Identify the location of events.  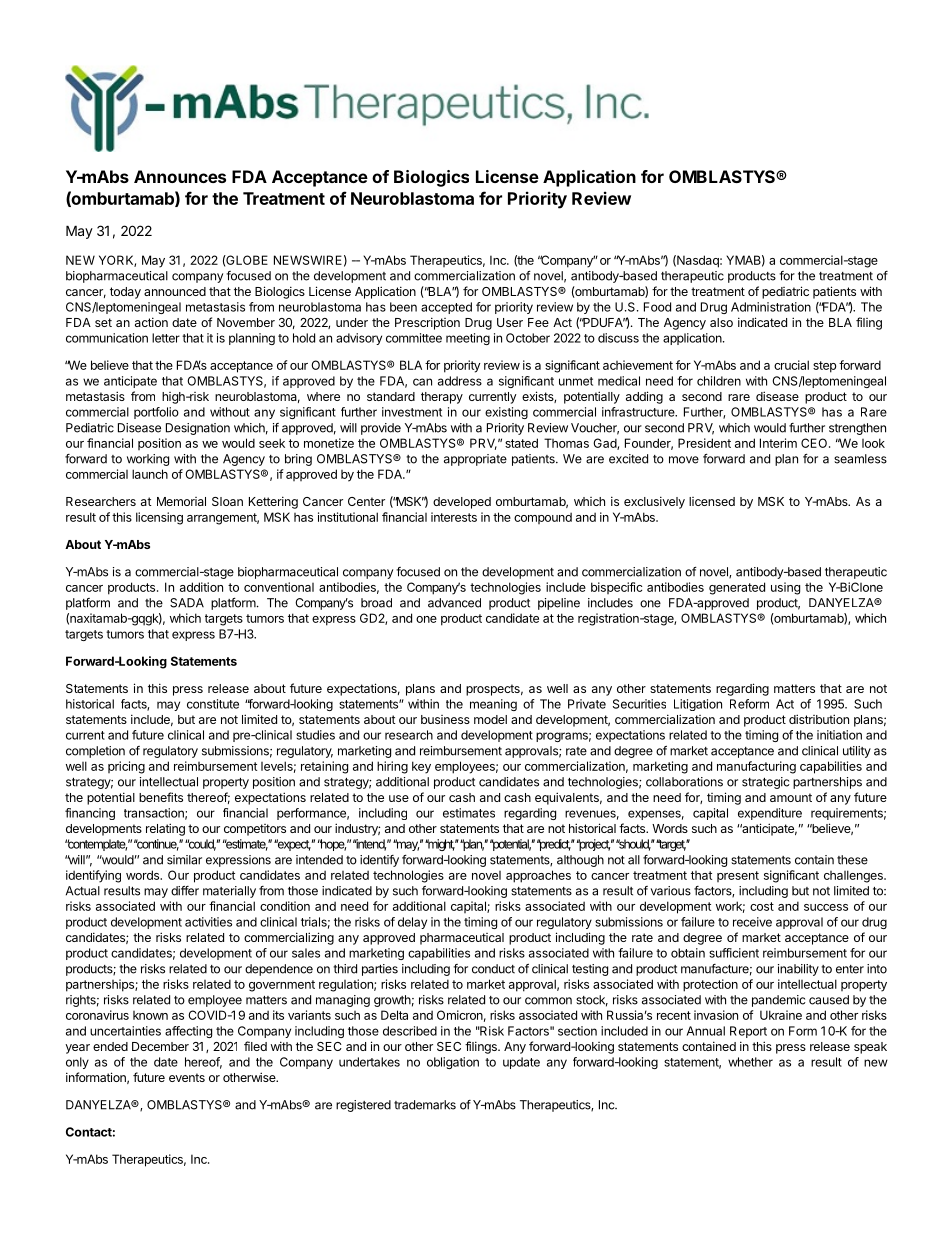
(187, 1077).
